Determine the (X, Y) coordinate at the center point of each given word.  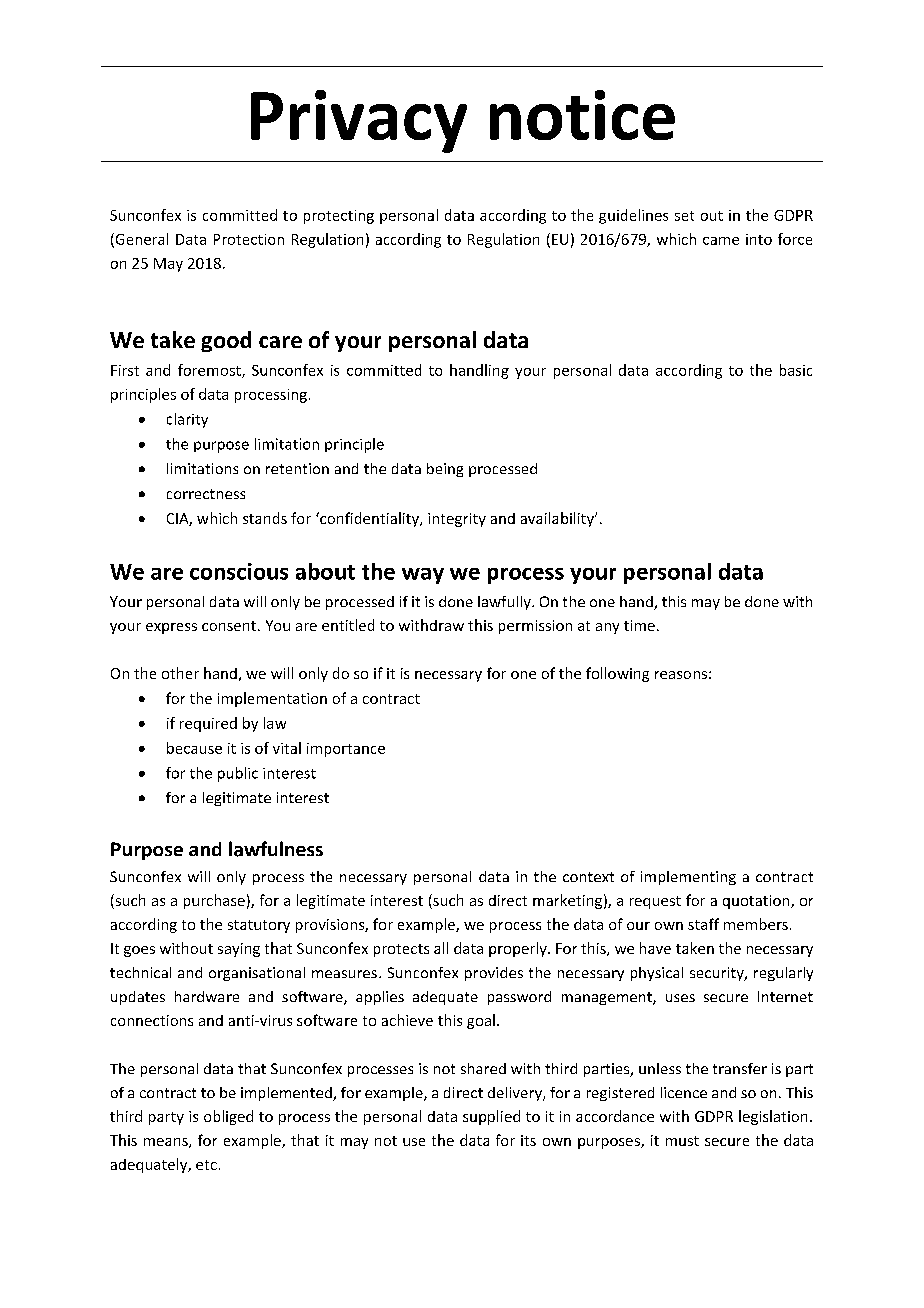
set (684, 216)
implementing (688, 878)
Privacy (359, 121)
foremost (210, 371)
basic (796, 370)
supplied (491, 1117)
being (445, 470)
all (441, 948)
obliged (228, 1117)
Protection (249, 239)
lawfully (505, 603)
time (639, 625)
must (682, 1141)
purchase (214, 901)
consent (229, 626)
